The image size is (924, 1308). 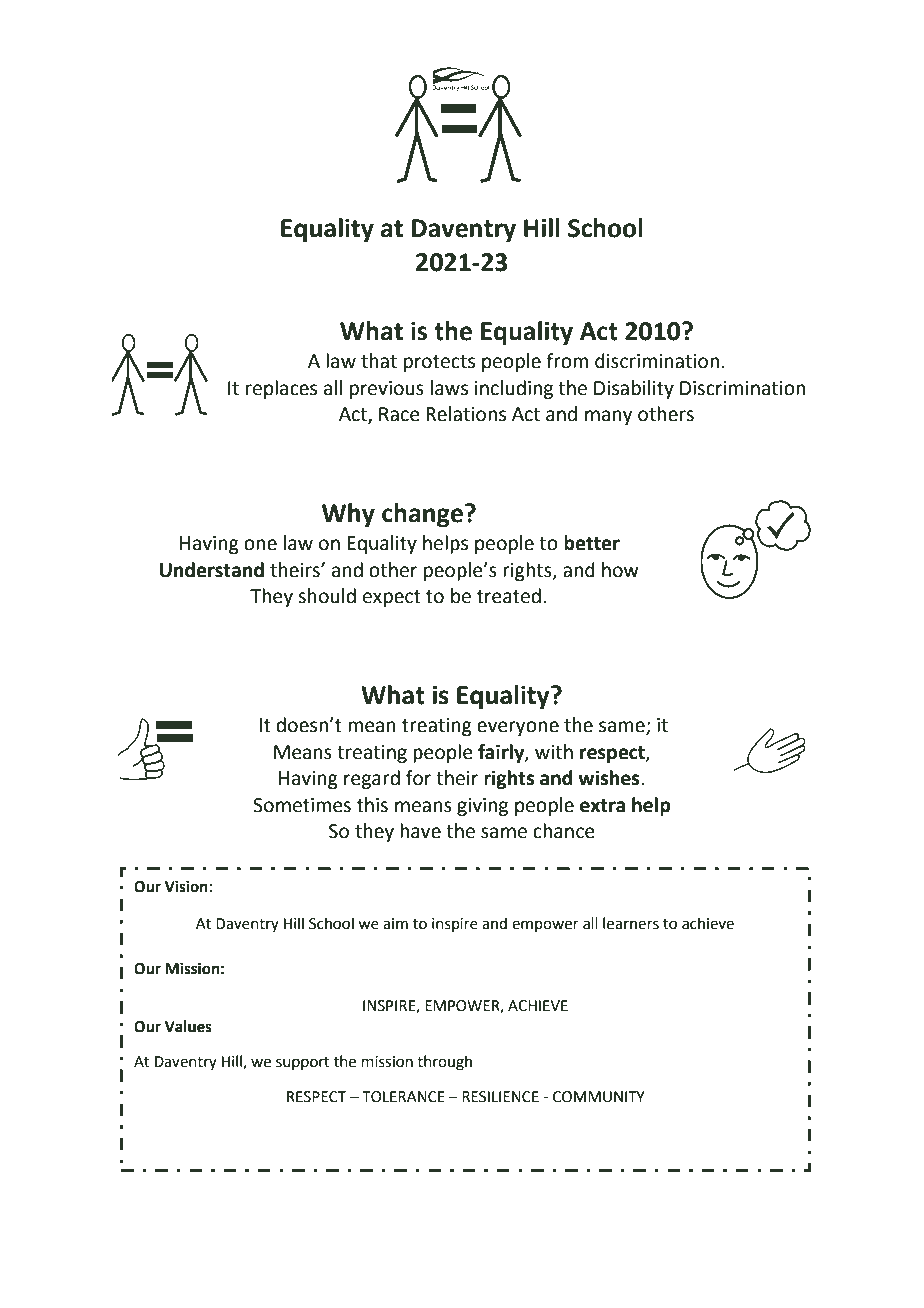 What do you see at coordinates (302, 805) in the document?
I see `Sometimes` at bounding box center [302, 805].
